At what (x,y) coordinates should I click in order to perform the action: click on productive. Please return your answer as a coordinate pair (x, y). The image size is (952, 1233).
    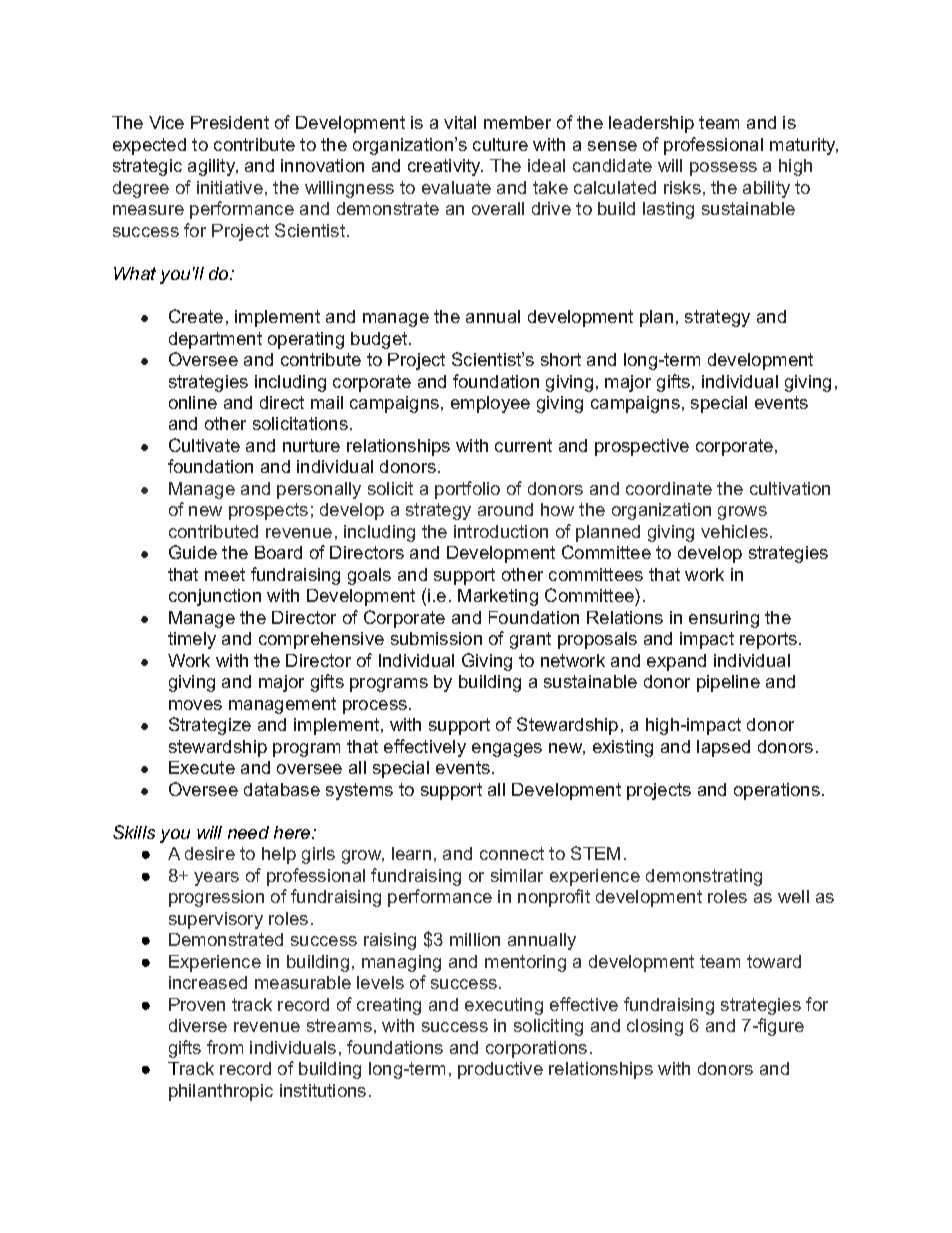
    Looking at the image, I should click on (500, 1070).
